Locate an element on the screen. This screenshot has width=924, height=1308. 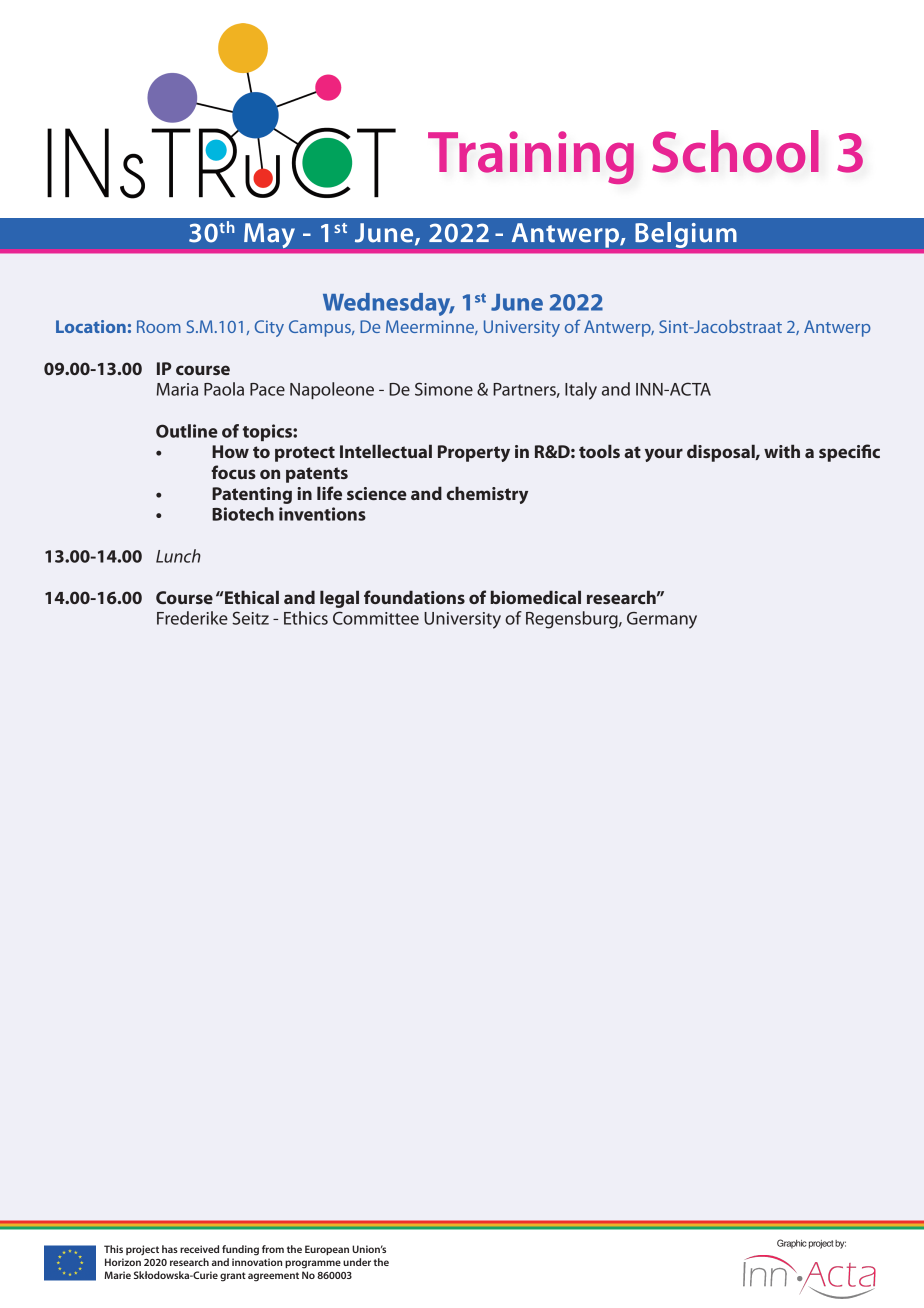
May is located at coordinates (269, 235).
